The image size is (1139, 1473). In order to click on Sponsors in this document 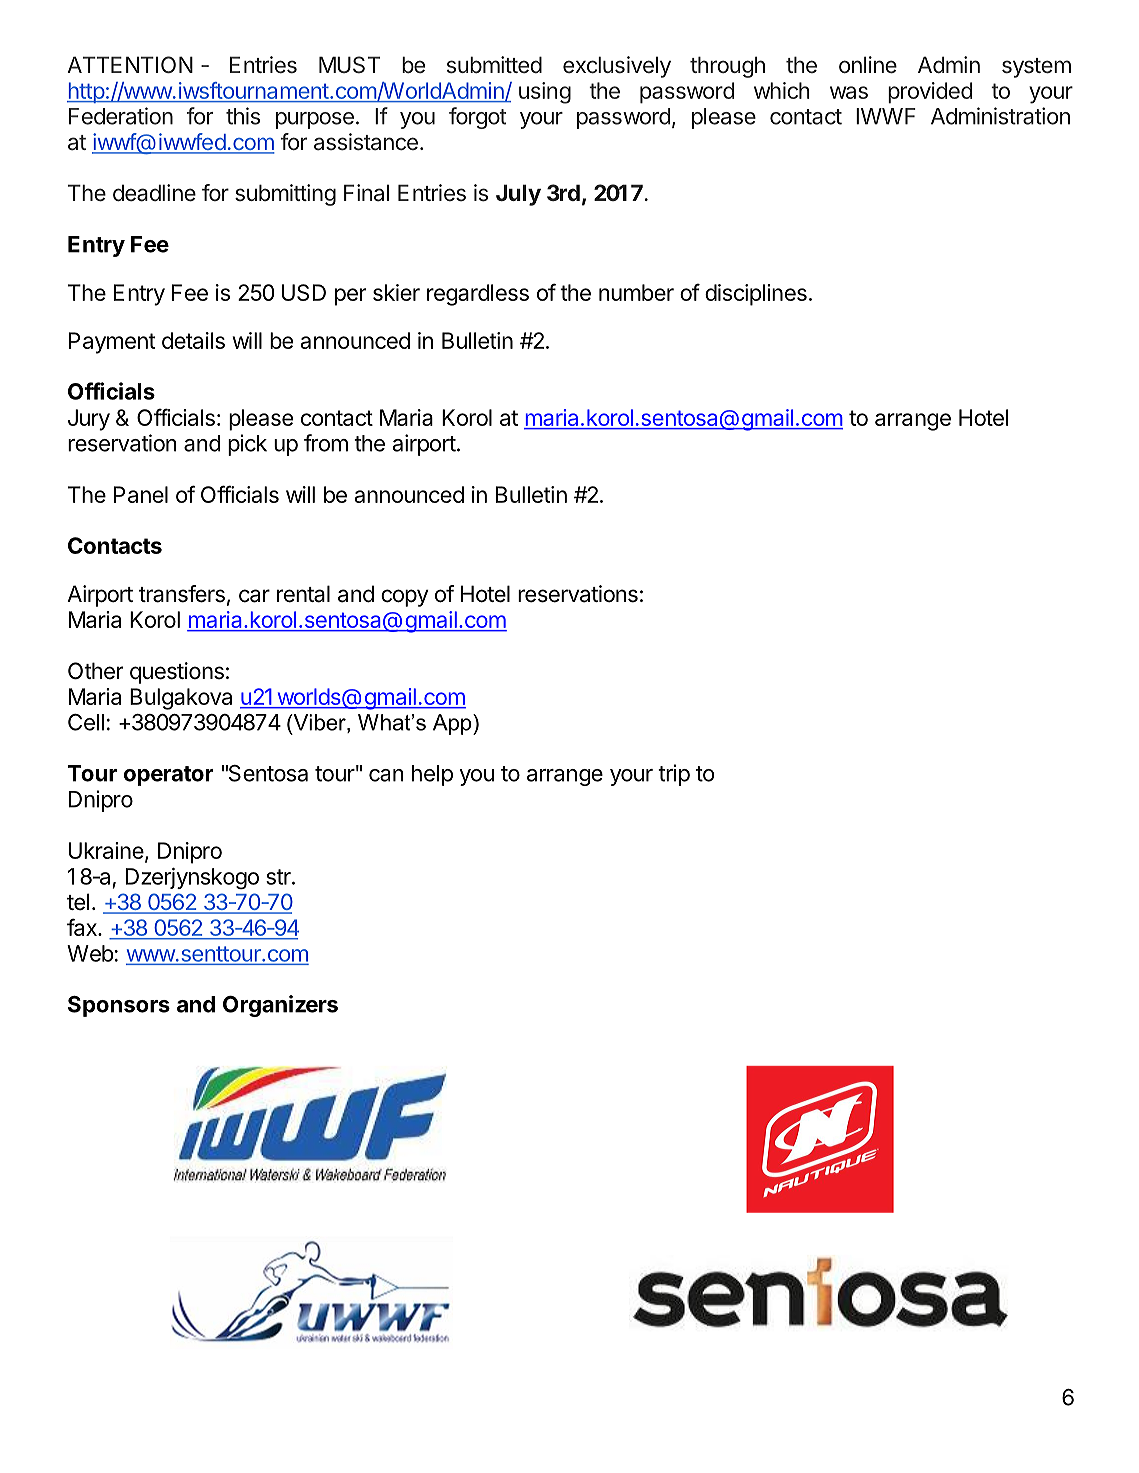, I will do `click(119, 1006)`.
